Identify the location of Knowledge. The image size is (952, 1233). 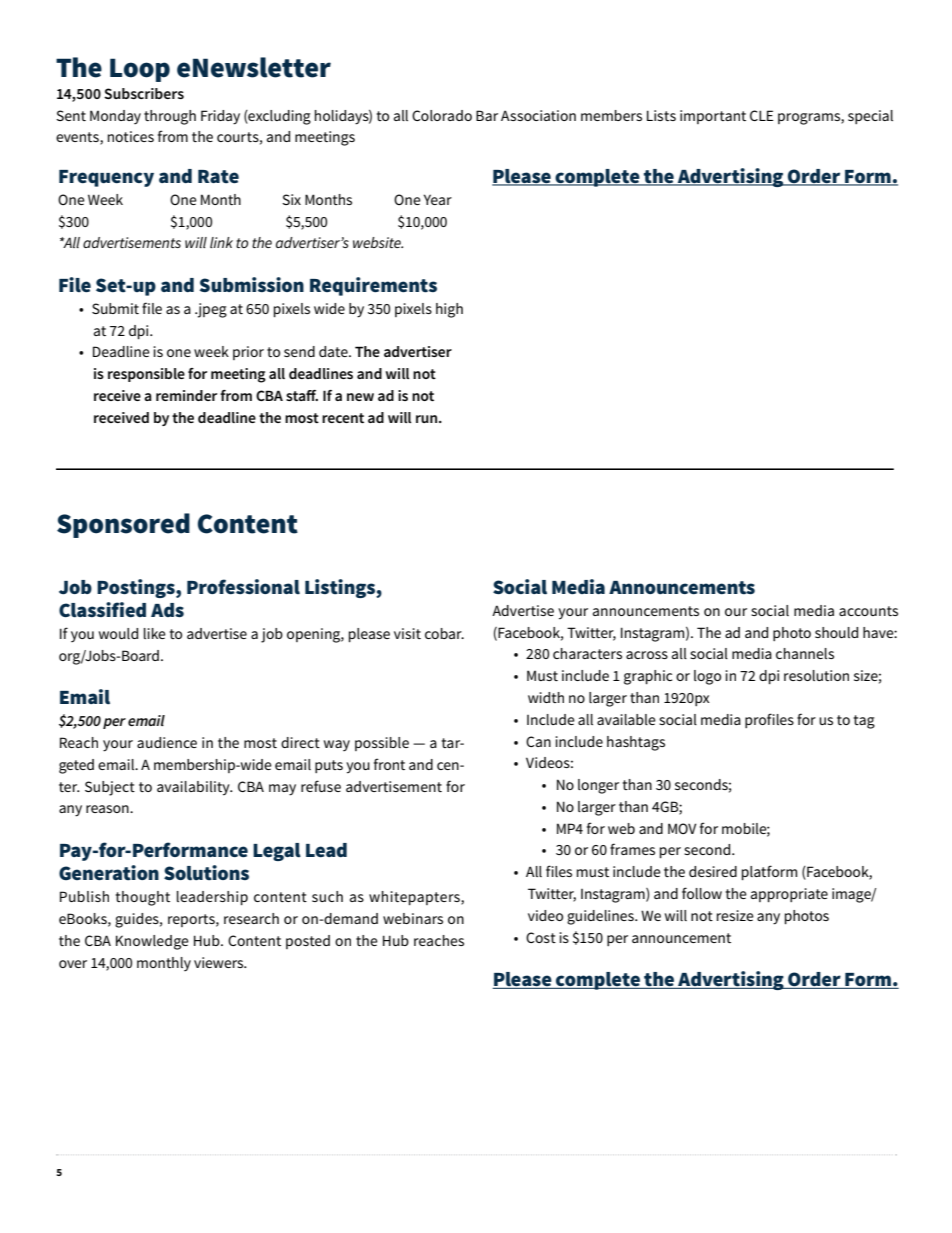
(152, 942).
